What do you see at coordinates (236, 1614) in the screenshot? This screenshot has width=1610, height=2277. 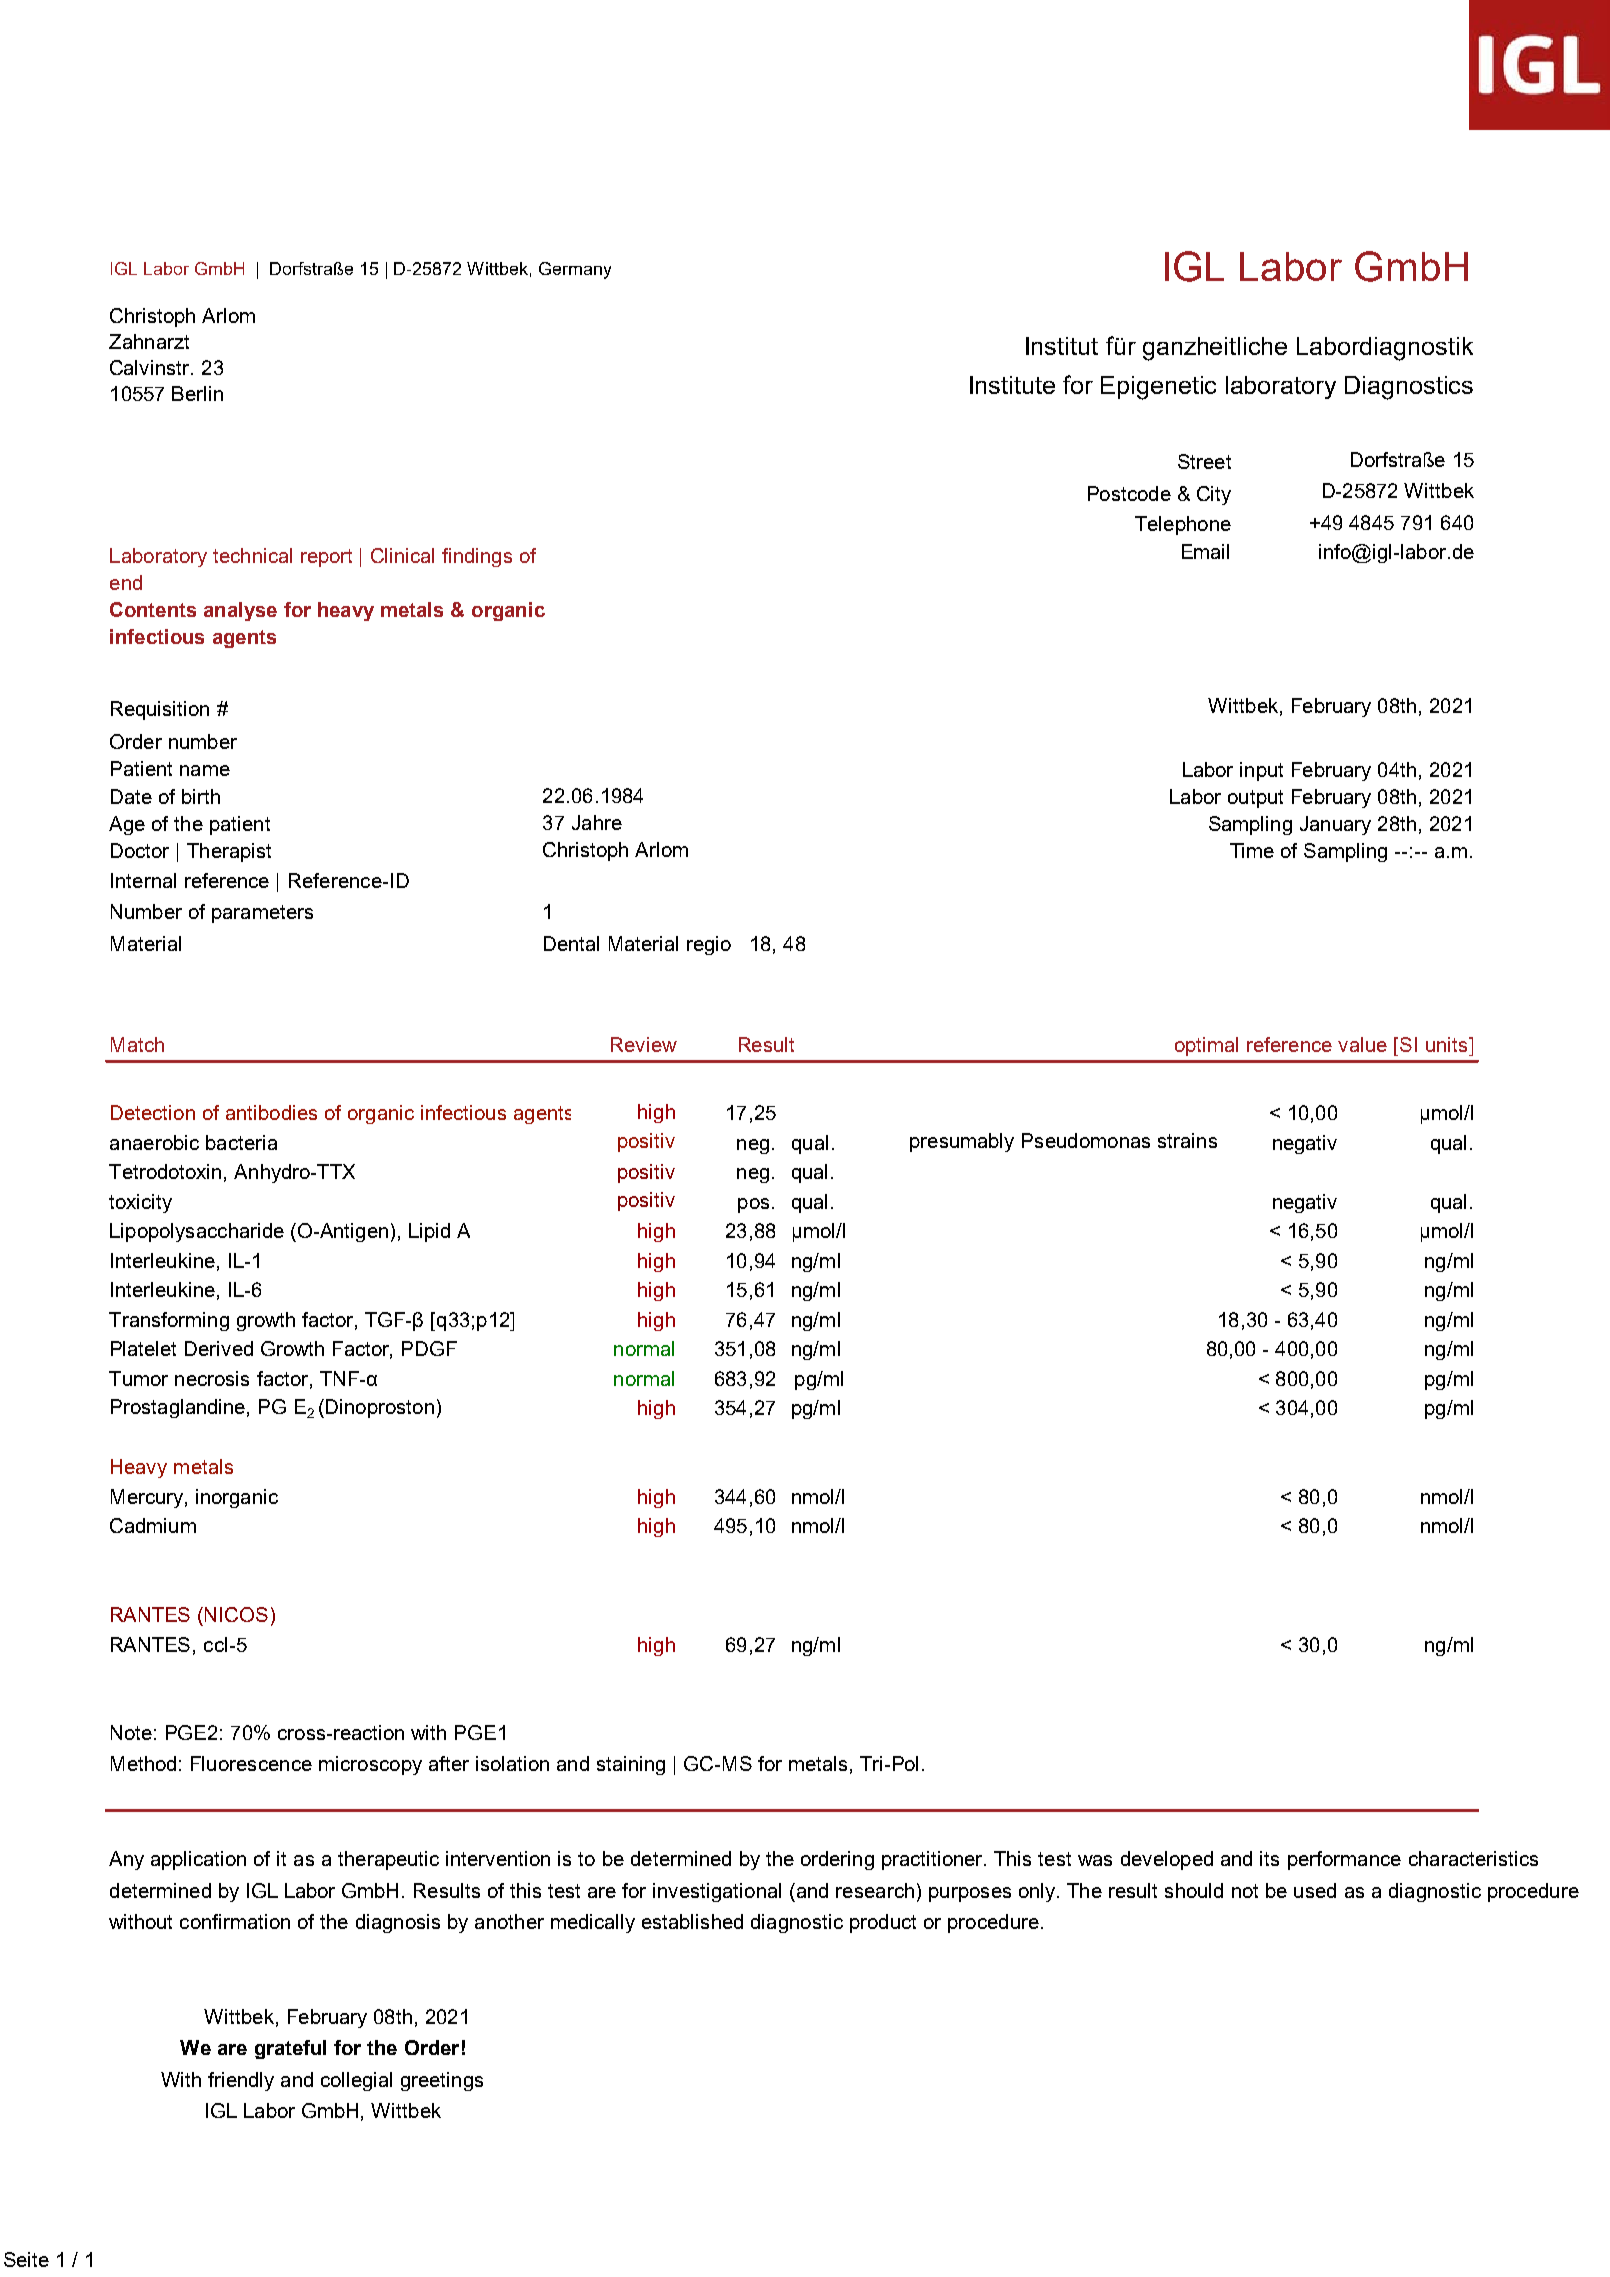 I see `NICOS` at bounding box center [236, 1614].
